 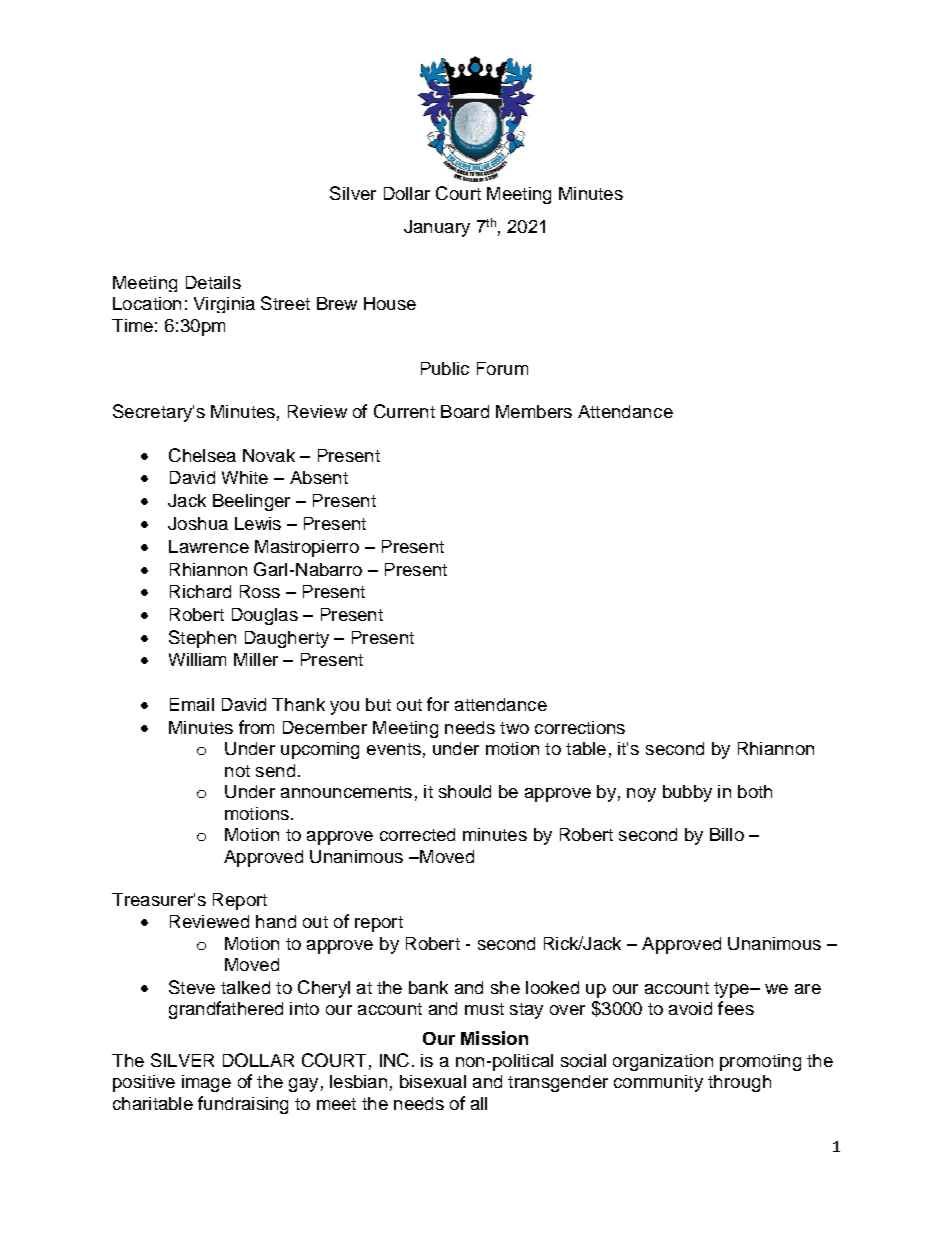 I want to click on Forum, so click(x=502, y=368).
